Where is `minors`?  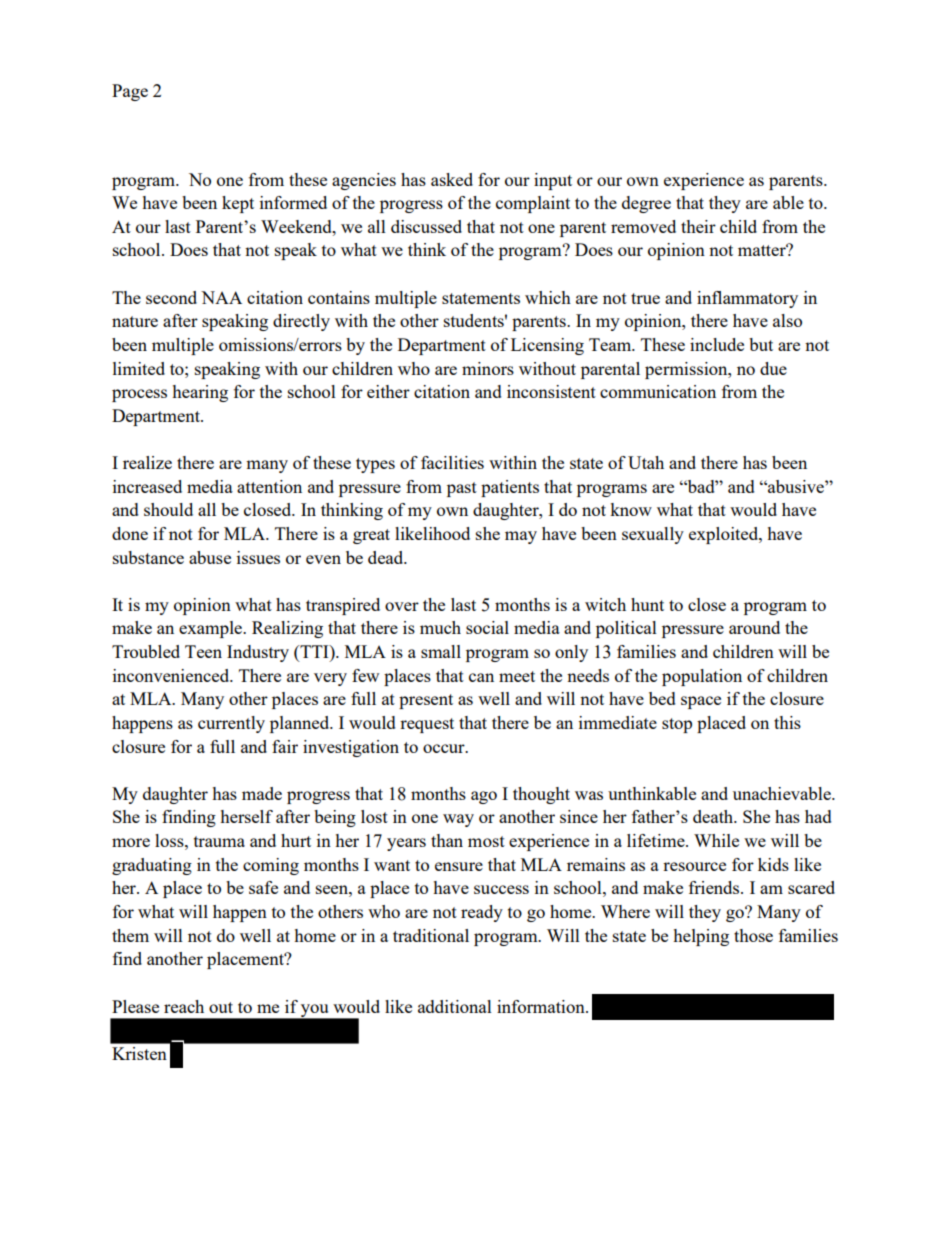 minors is located at coordinates (488, 368).
